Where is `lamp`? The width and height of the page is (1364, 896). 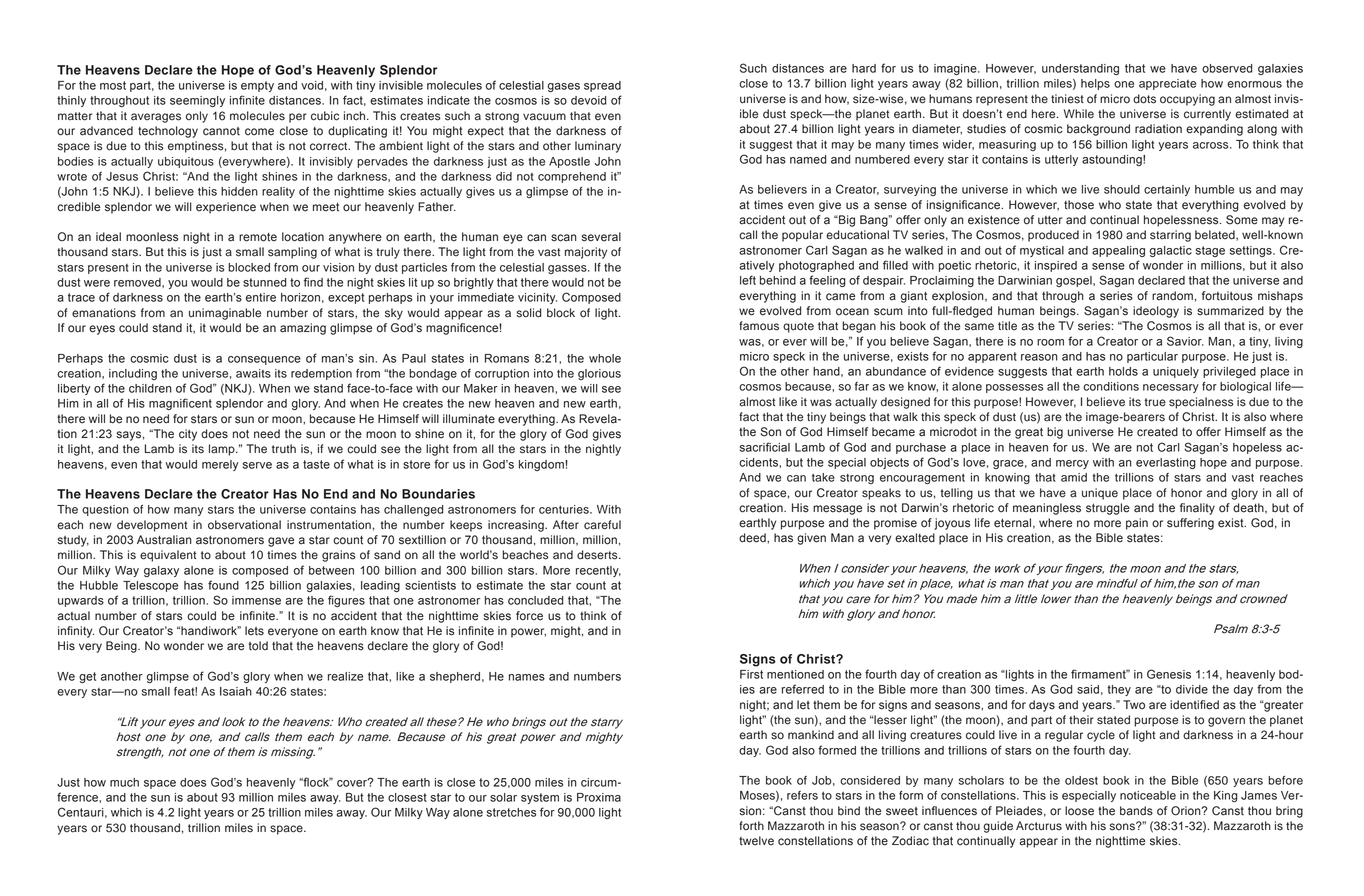
lamp is located at coordinates (223, 450).
